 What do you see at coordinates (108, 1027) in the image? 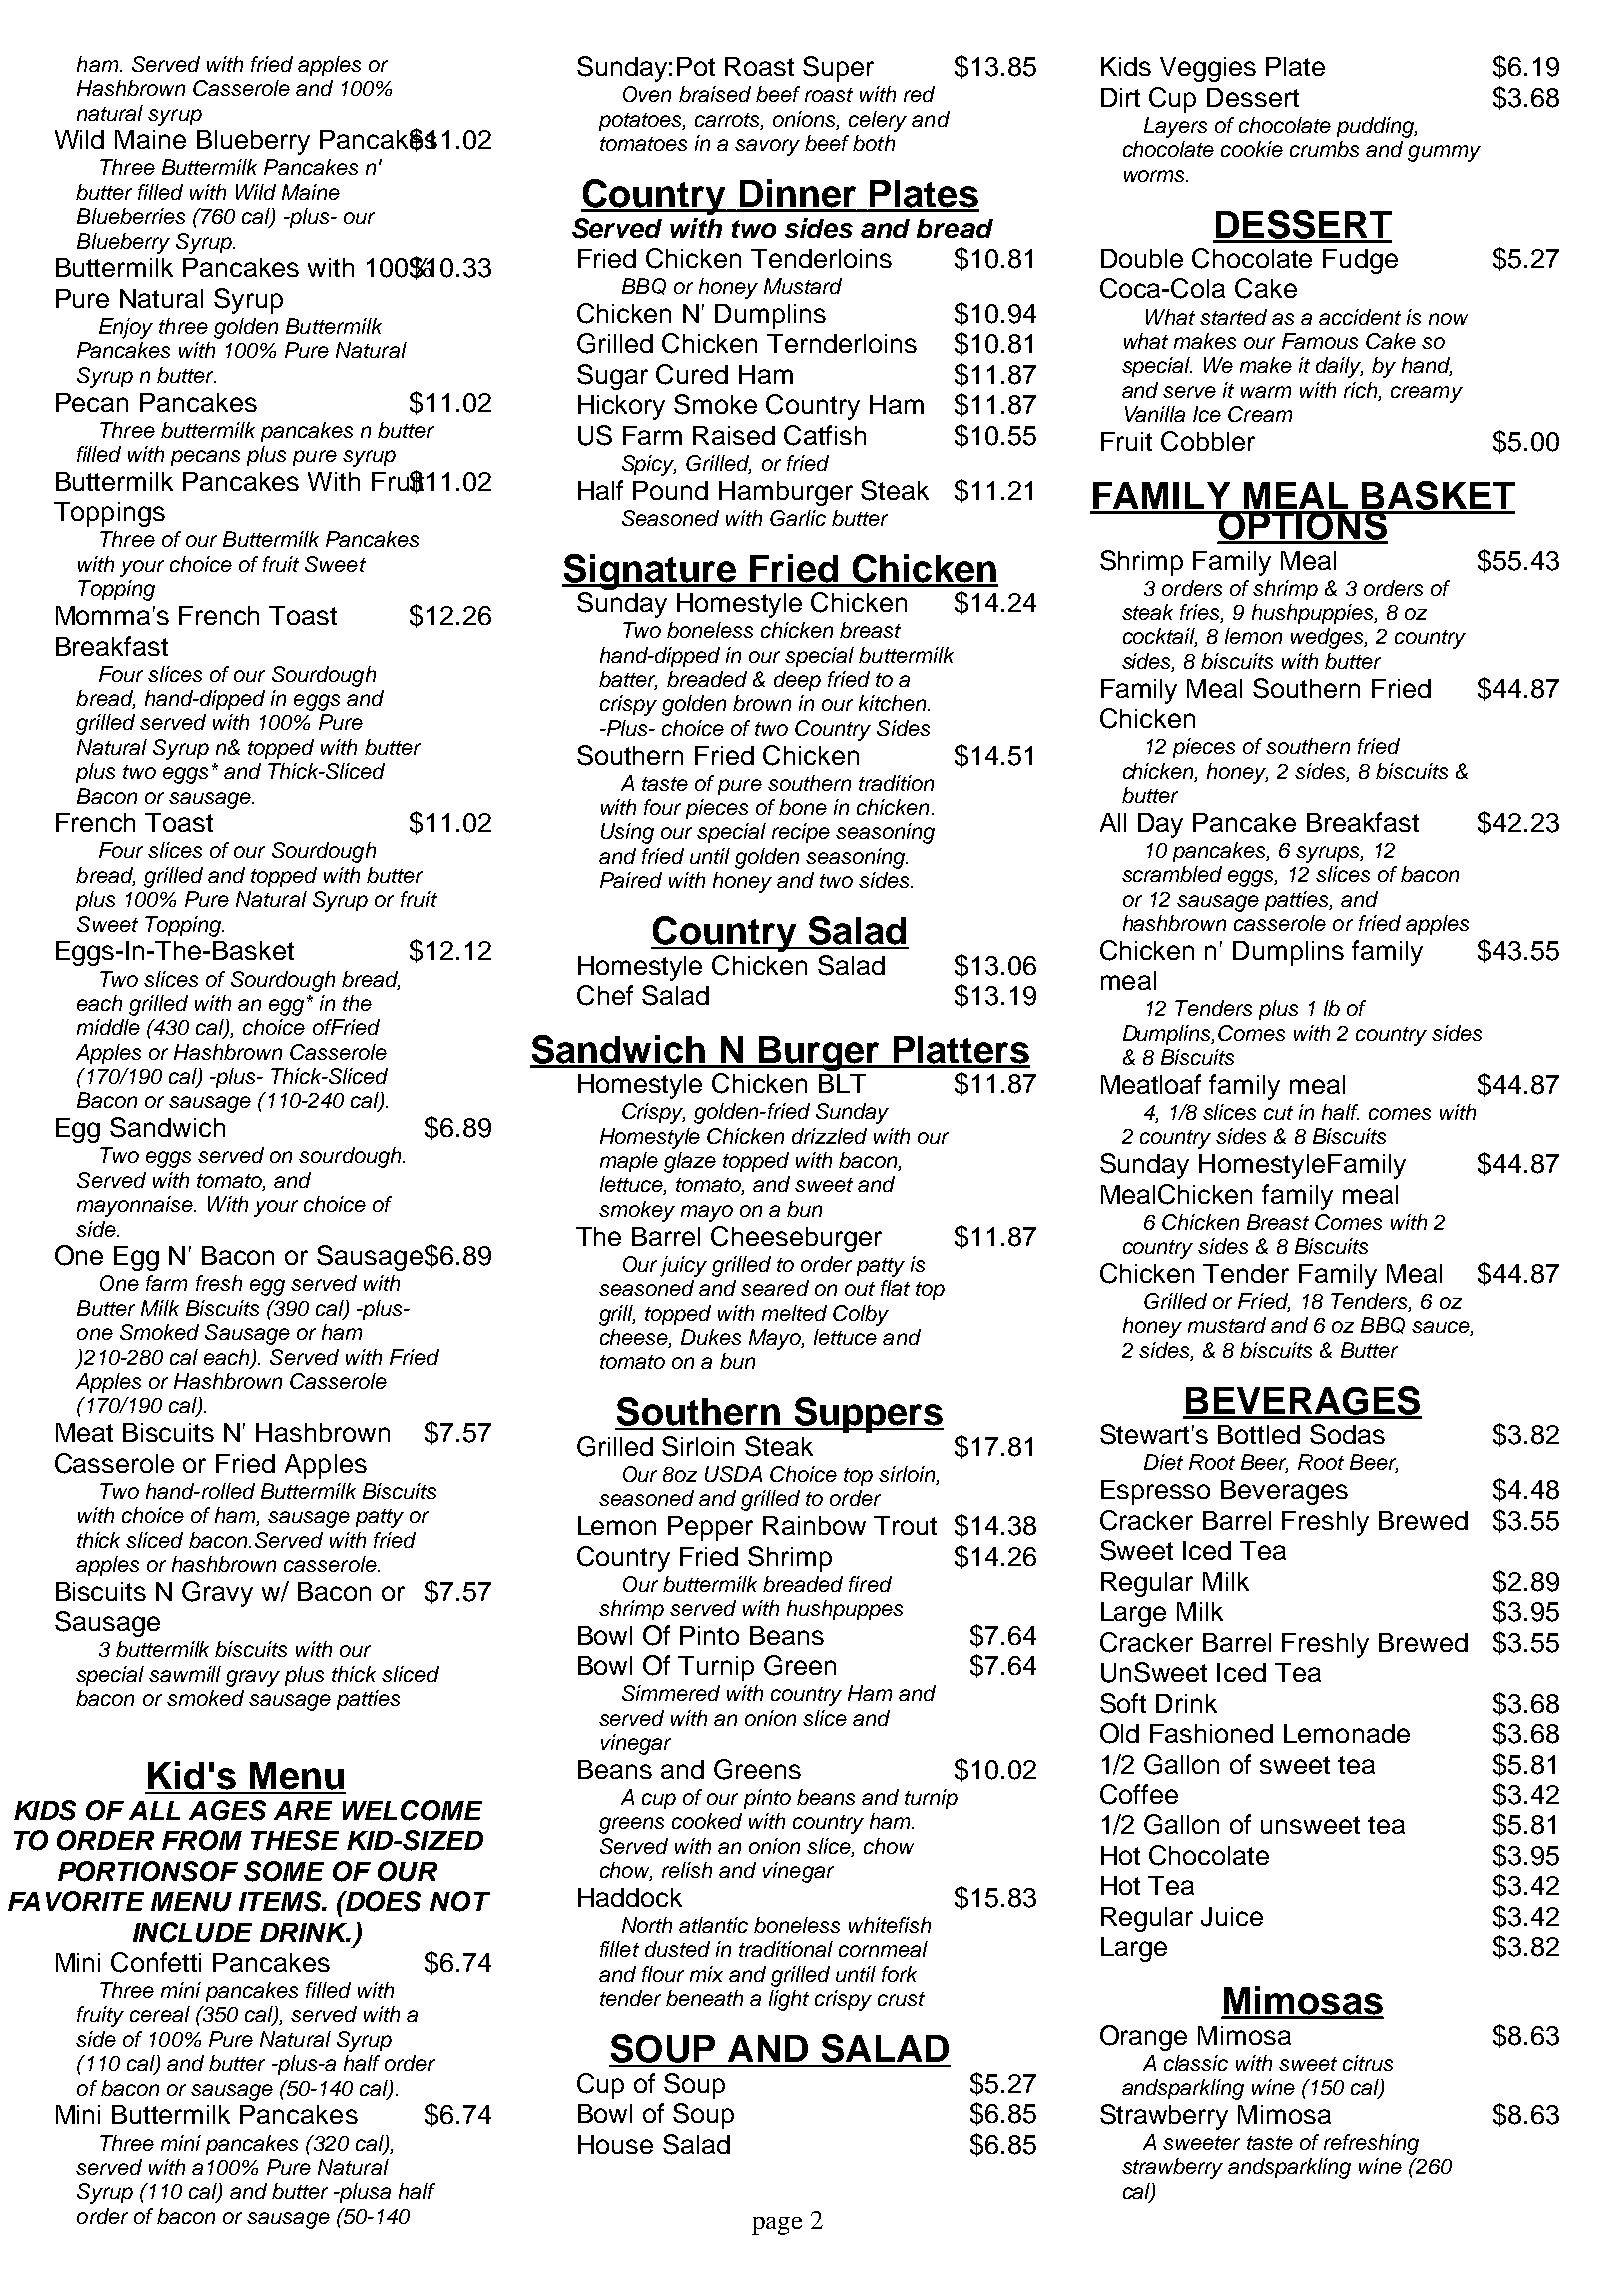
I see `middle` at bounding box center [108, 1027].
